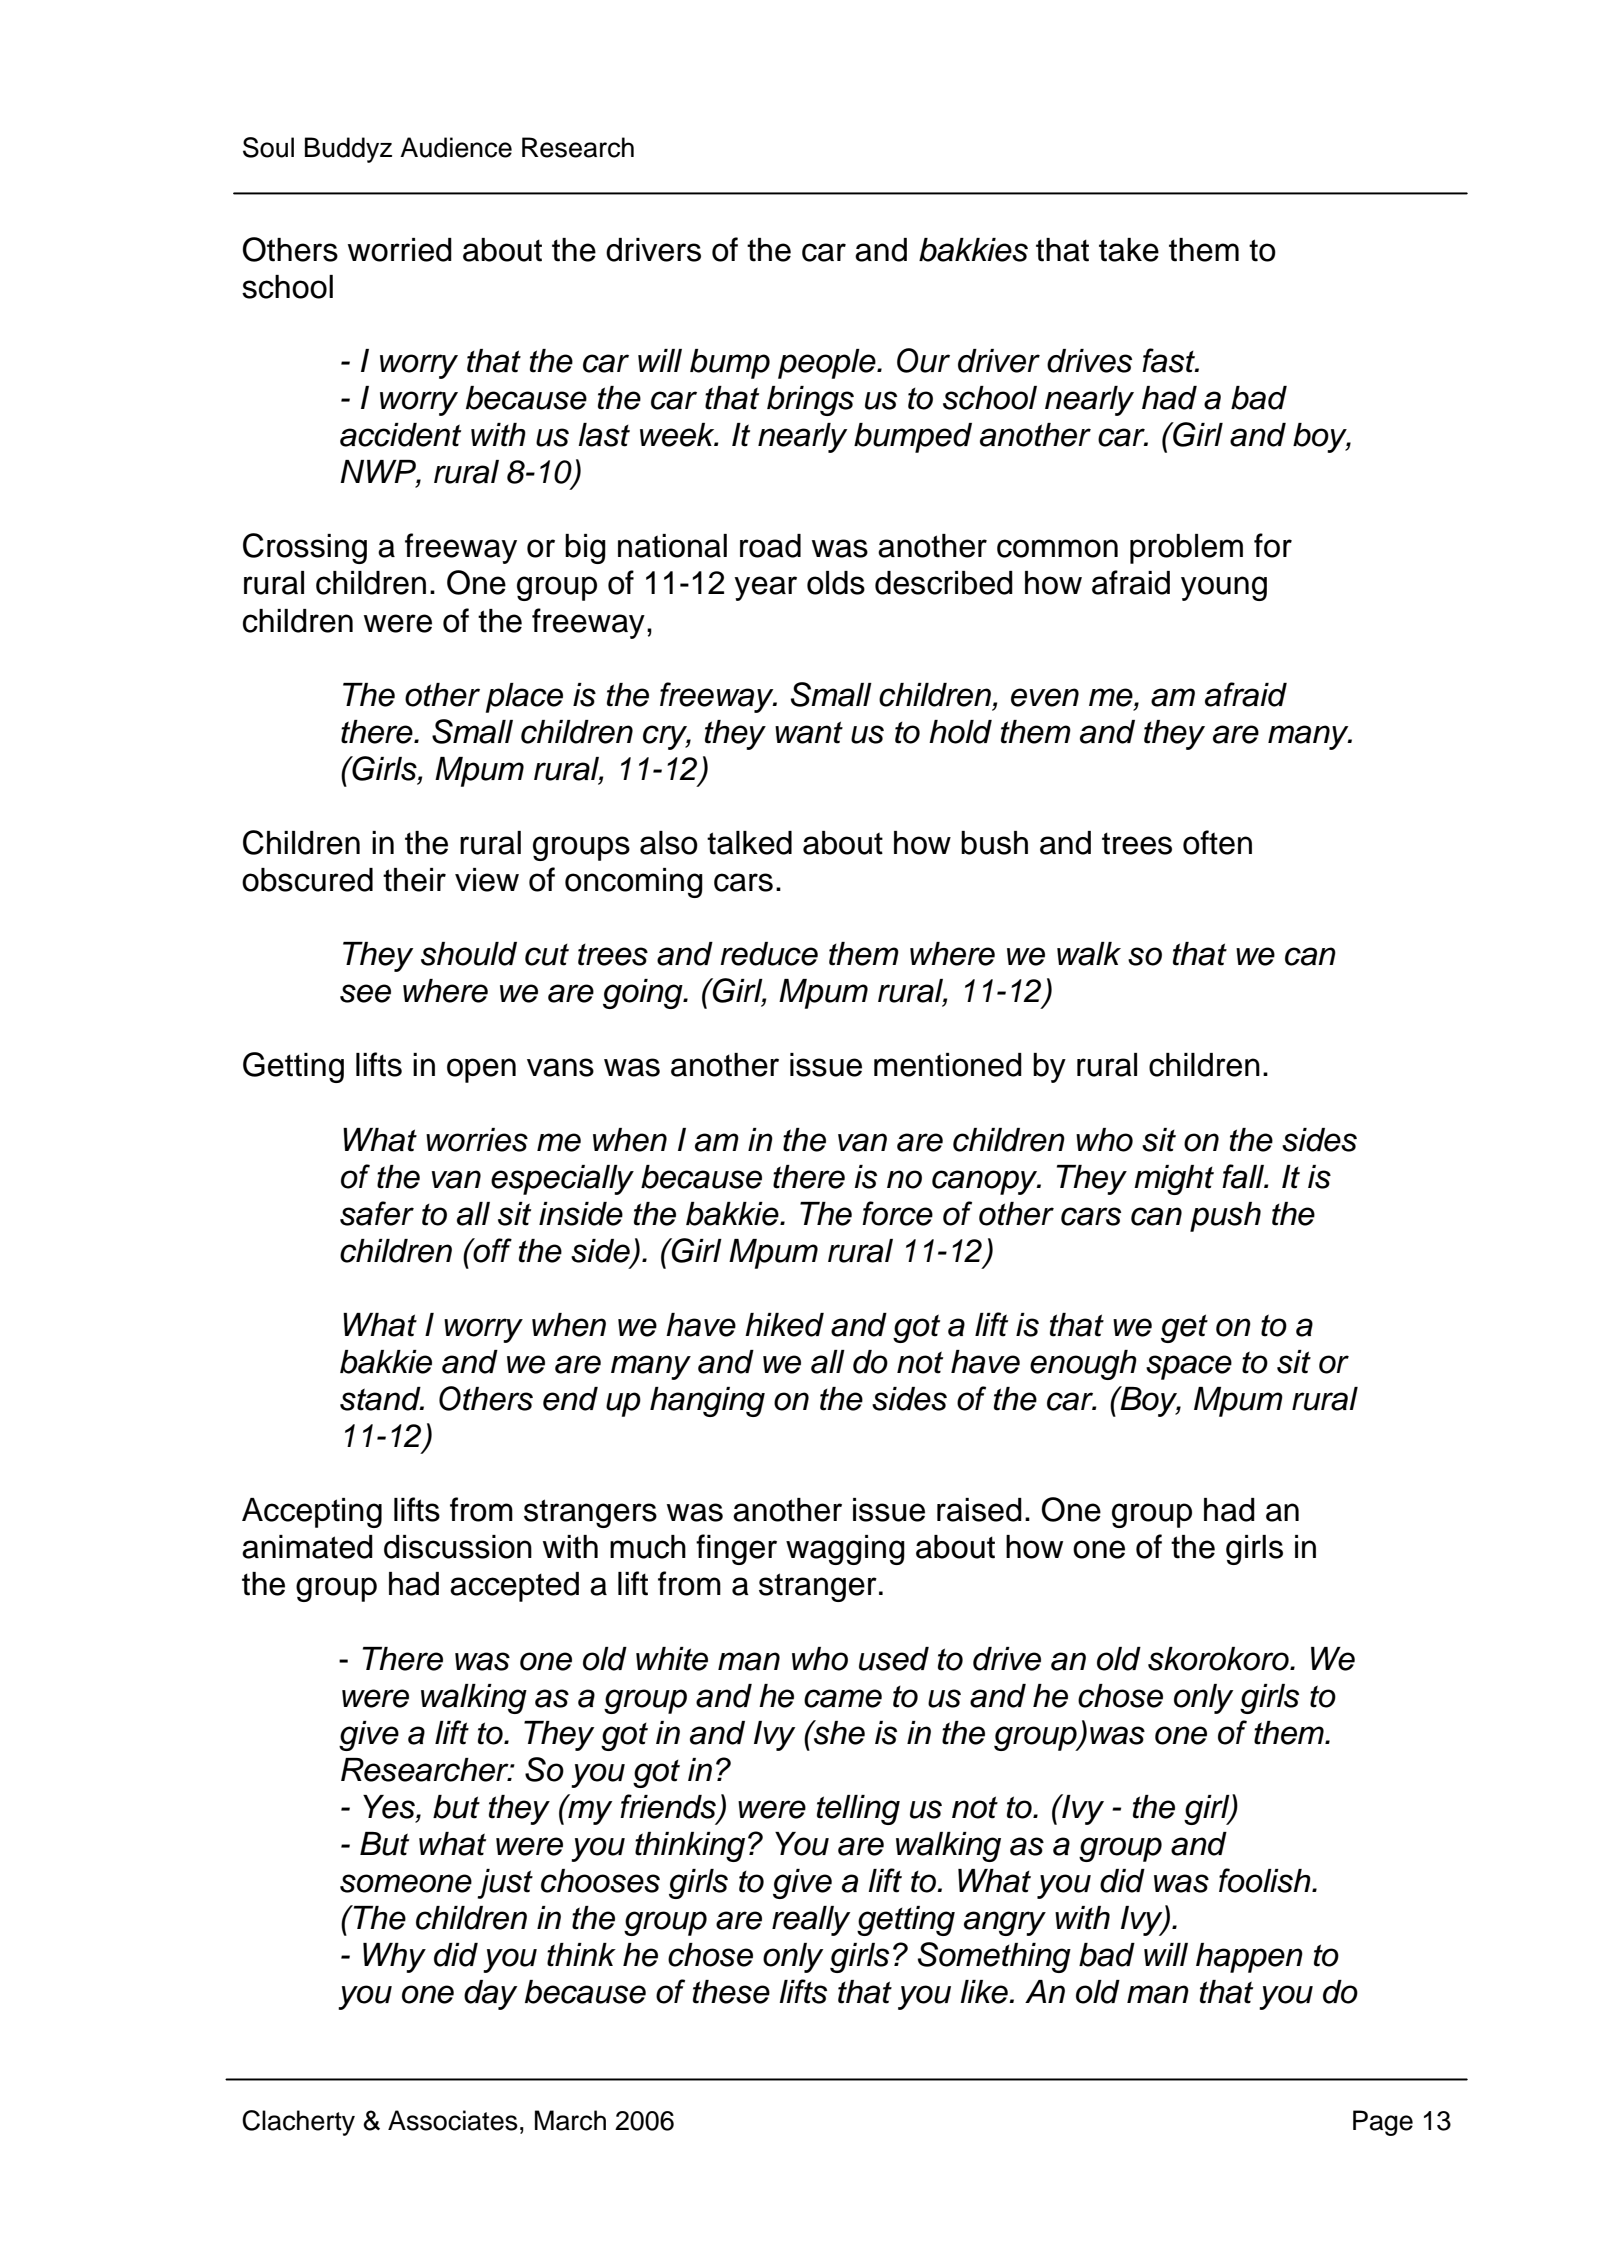 Image resolution: width=1599 pixels, height=2262 pixels. Describe the element at coordinates (897, 1213) in the page. I see `force` at that location.
